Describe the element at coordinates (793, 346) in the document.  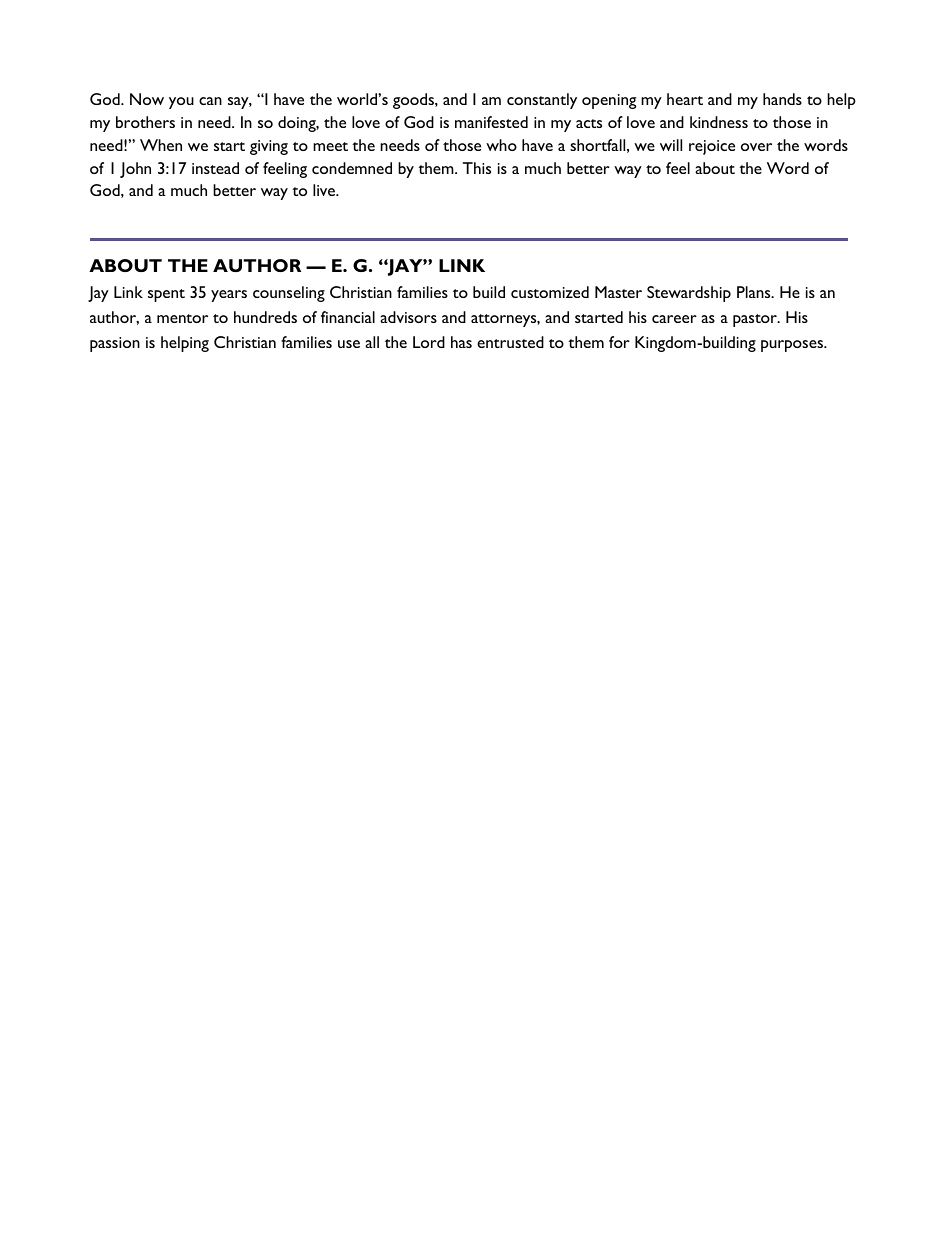
I see `purposes` at that location.
